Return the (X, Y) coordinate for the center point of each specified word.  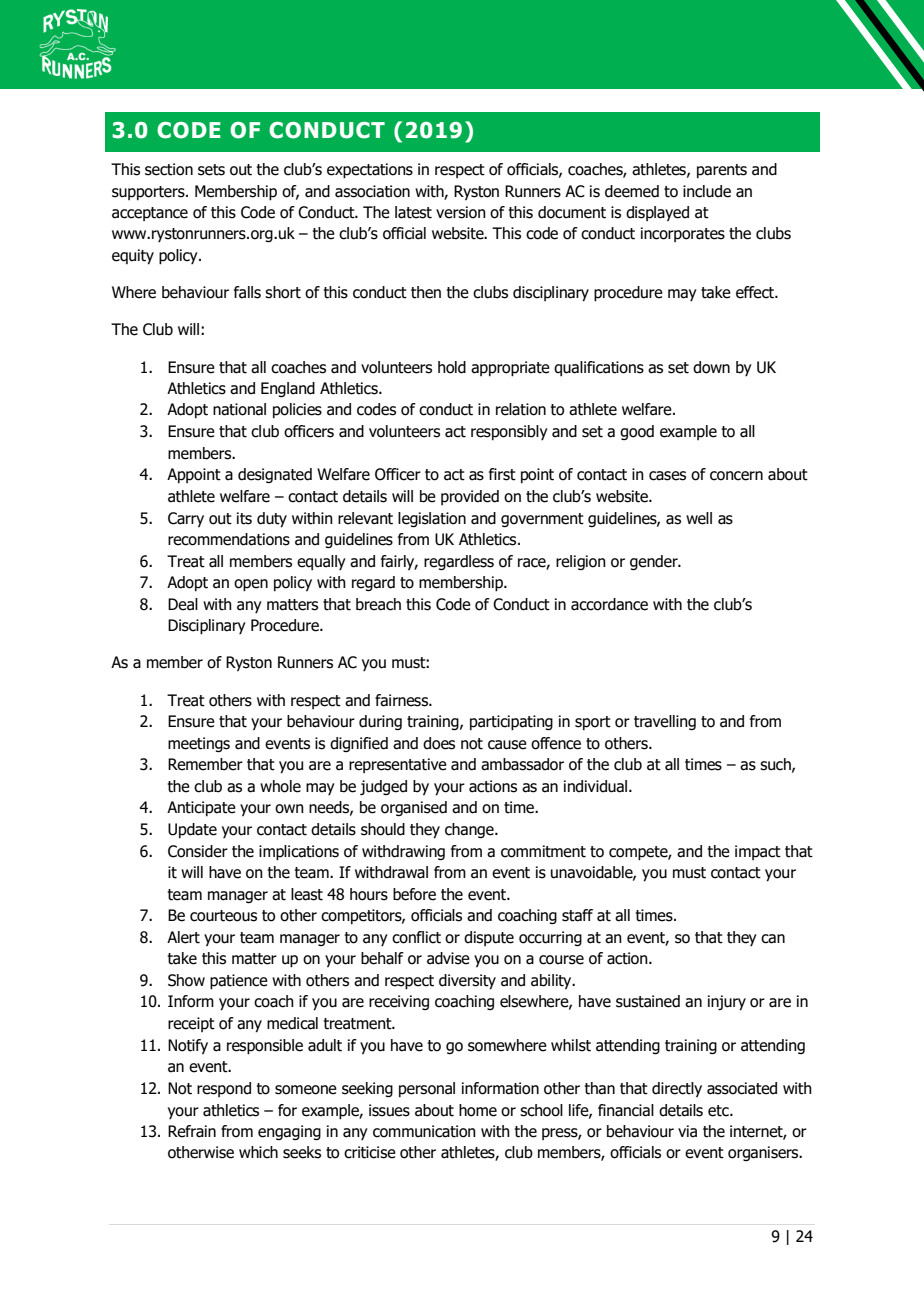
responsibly (509, 432)
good (637, 432)
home (478, 1110)
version (461, 212)
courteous (223, 916)
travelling (665, 722)
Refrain (192, 1131)
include (707, 191)
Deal (183, 604)
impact (758, 852)
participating (511, 723)
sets (211, 170)
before (414, 894)
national (239, 409)
